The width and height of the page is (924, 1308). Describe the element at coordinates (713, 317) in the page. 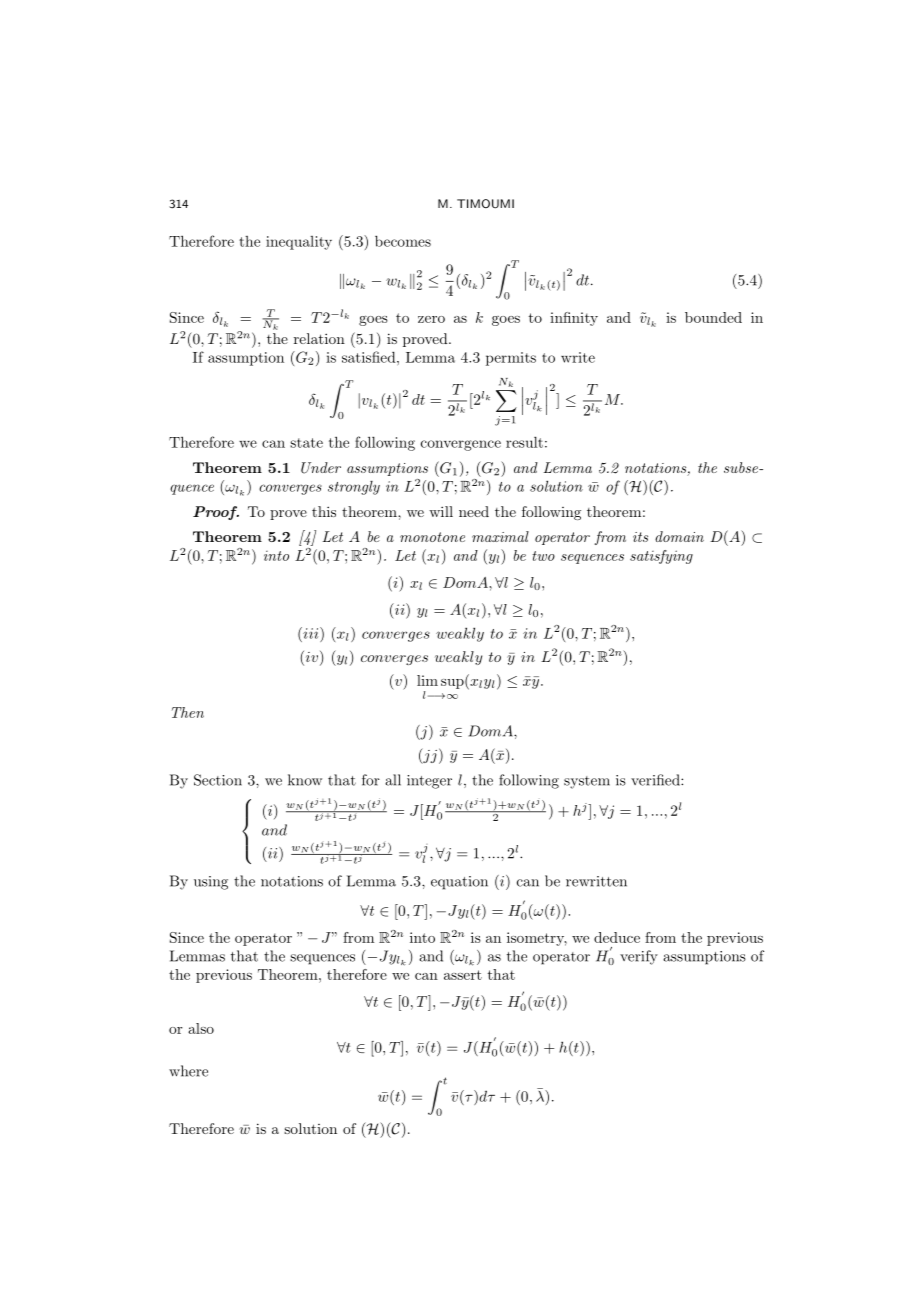

I see `bounded` at that location.
